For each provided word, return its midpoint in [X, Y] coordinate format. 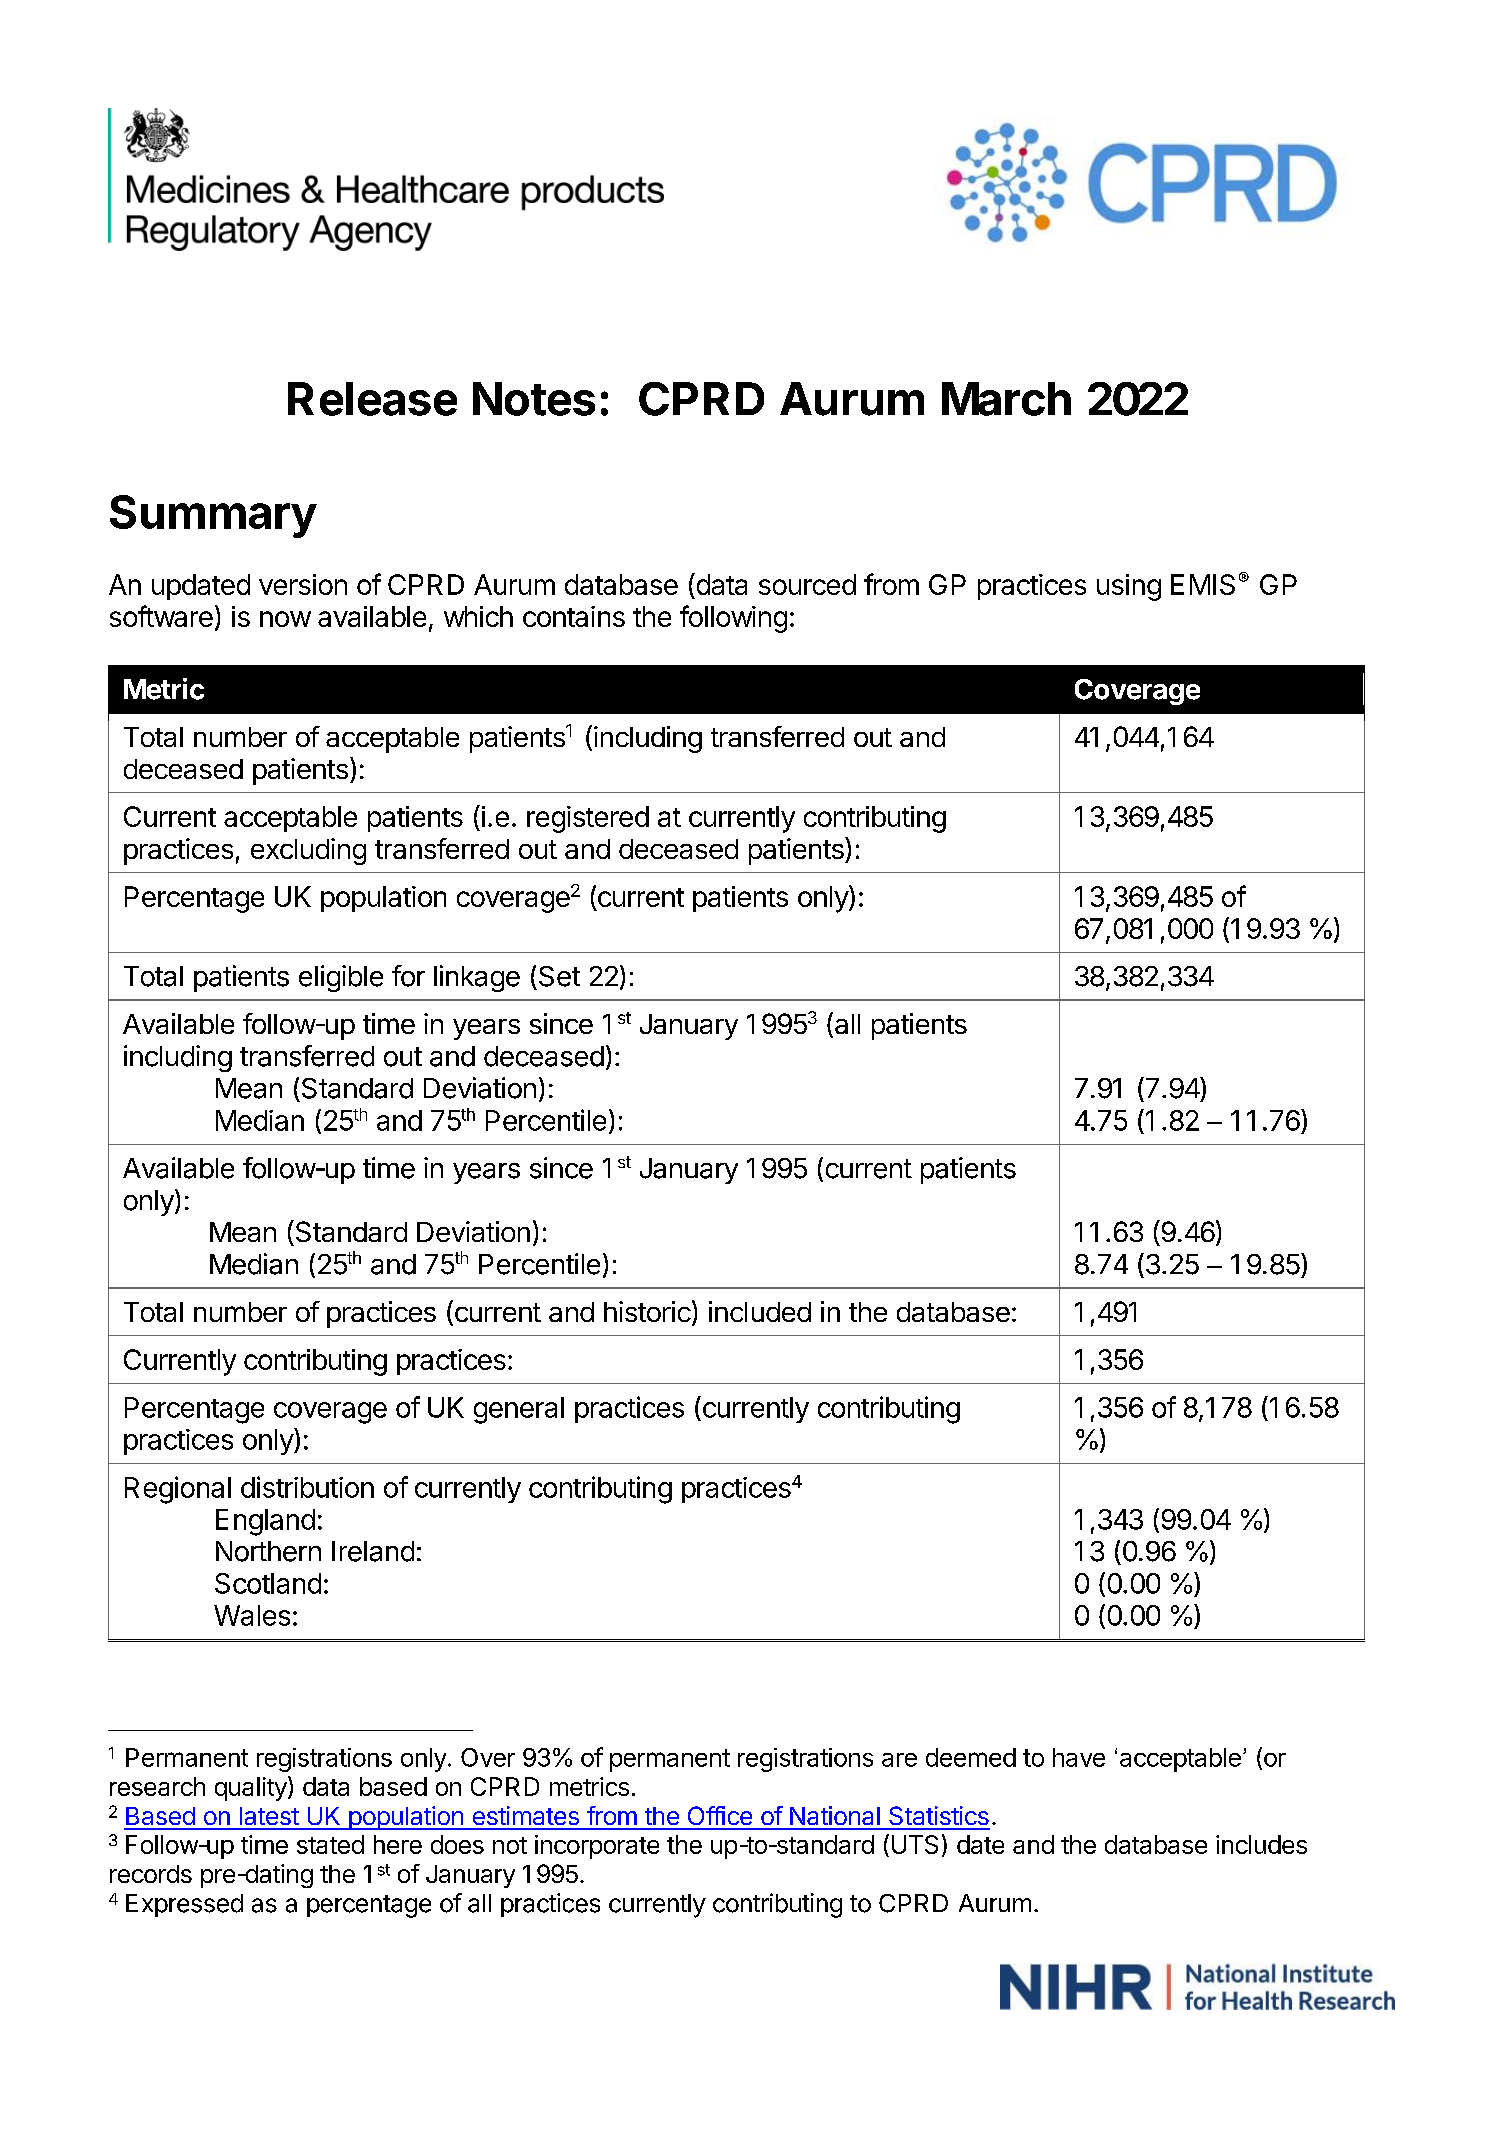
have [1079, 1757]
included [760, 1311]
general [519, 1410]
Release [372, 399]
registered [588, 819]
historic [647, 1311]
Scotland [268, 1583]
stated [330, 1844]
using [1129, 587]
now [285, 619]
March [1006, 399]
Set [559, 976]
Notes [534, 399]
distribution [307, 1487]
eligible [341, 978]
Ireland [373, 1551]
